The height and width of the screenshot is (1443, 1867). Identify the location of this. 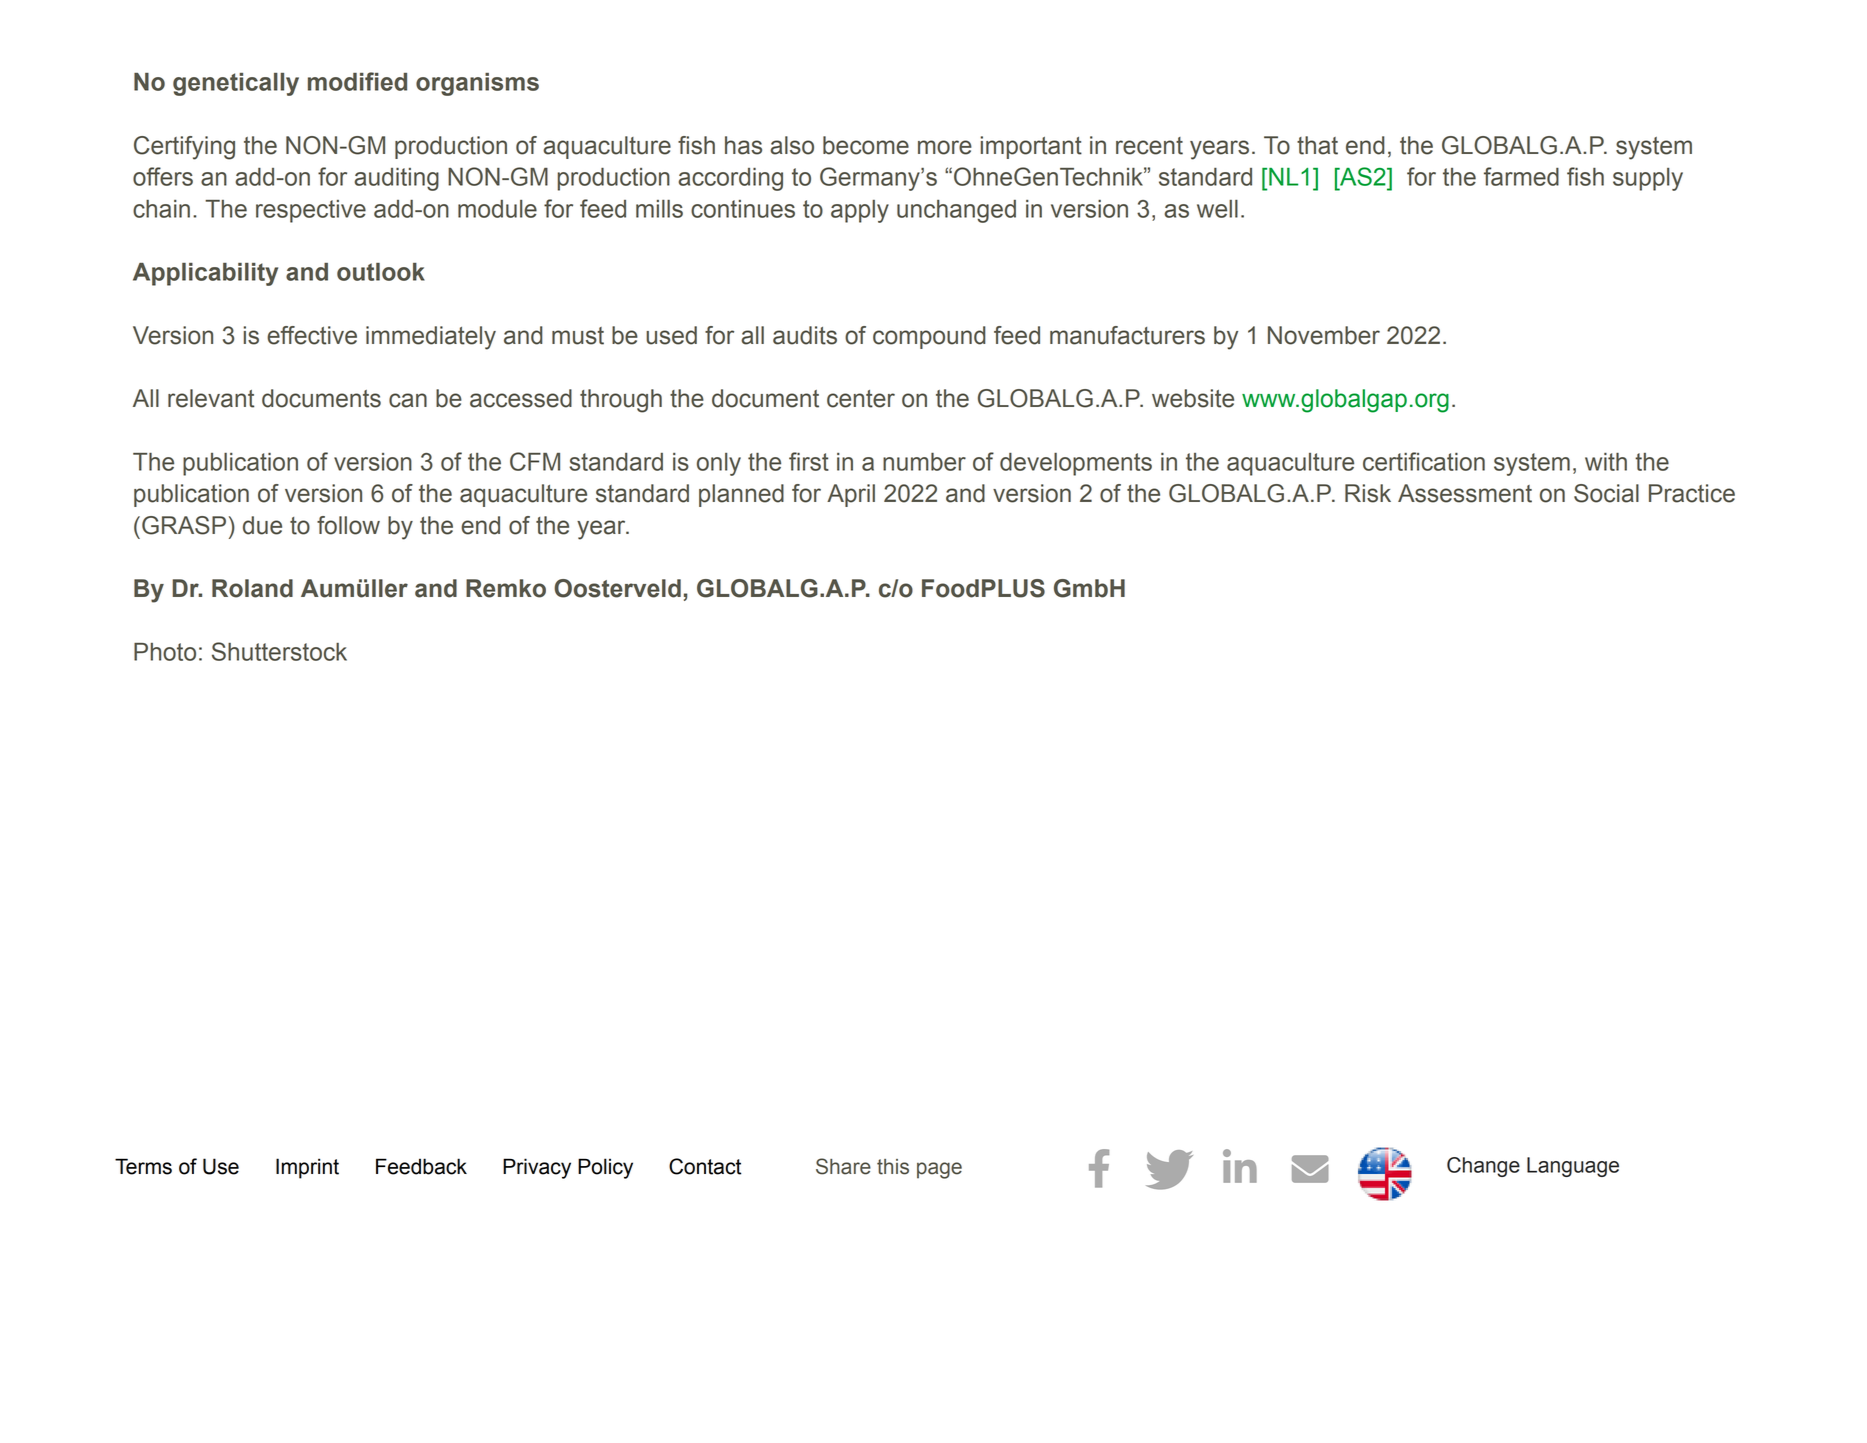
(893, 1167).
